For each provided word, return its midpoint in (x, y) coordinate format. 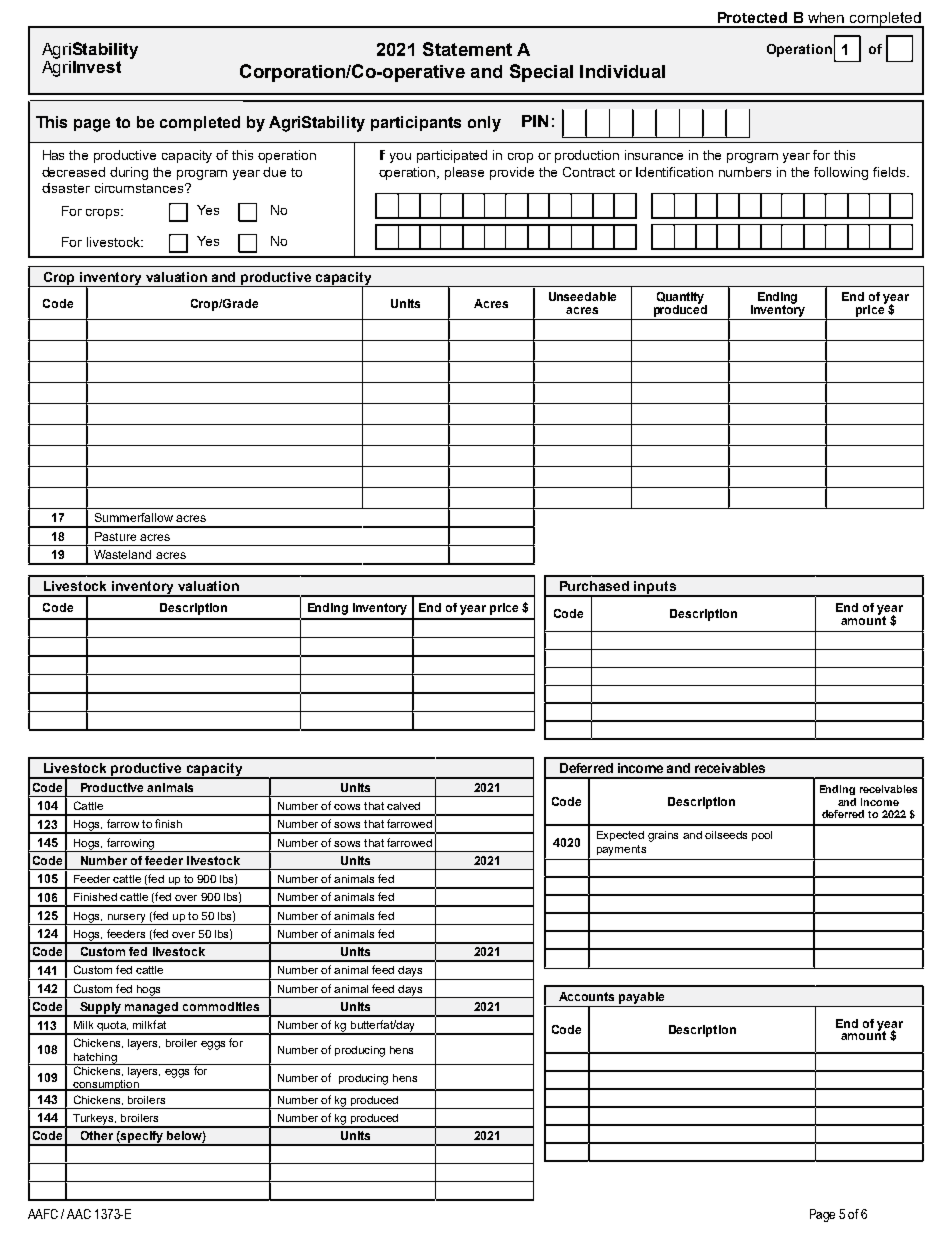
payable (641, 998)
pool (762, 836)
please (464, 173)
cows (347, 807)
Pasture (115, 536)
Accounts (586, 996)
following (841, 173)
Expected (620, 836)
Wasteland (122, 554)
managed (152, 1009)
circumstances (140, 188)
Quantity (682, 299)
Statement (467, 49)
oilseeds (726, 835)
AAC (79, 1214)
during (129, 173)
